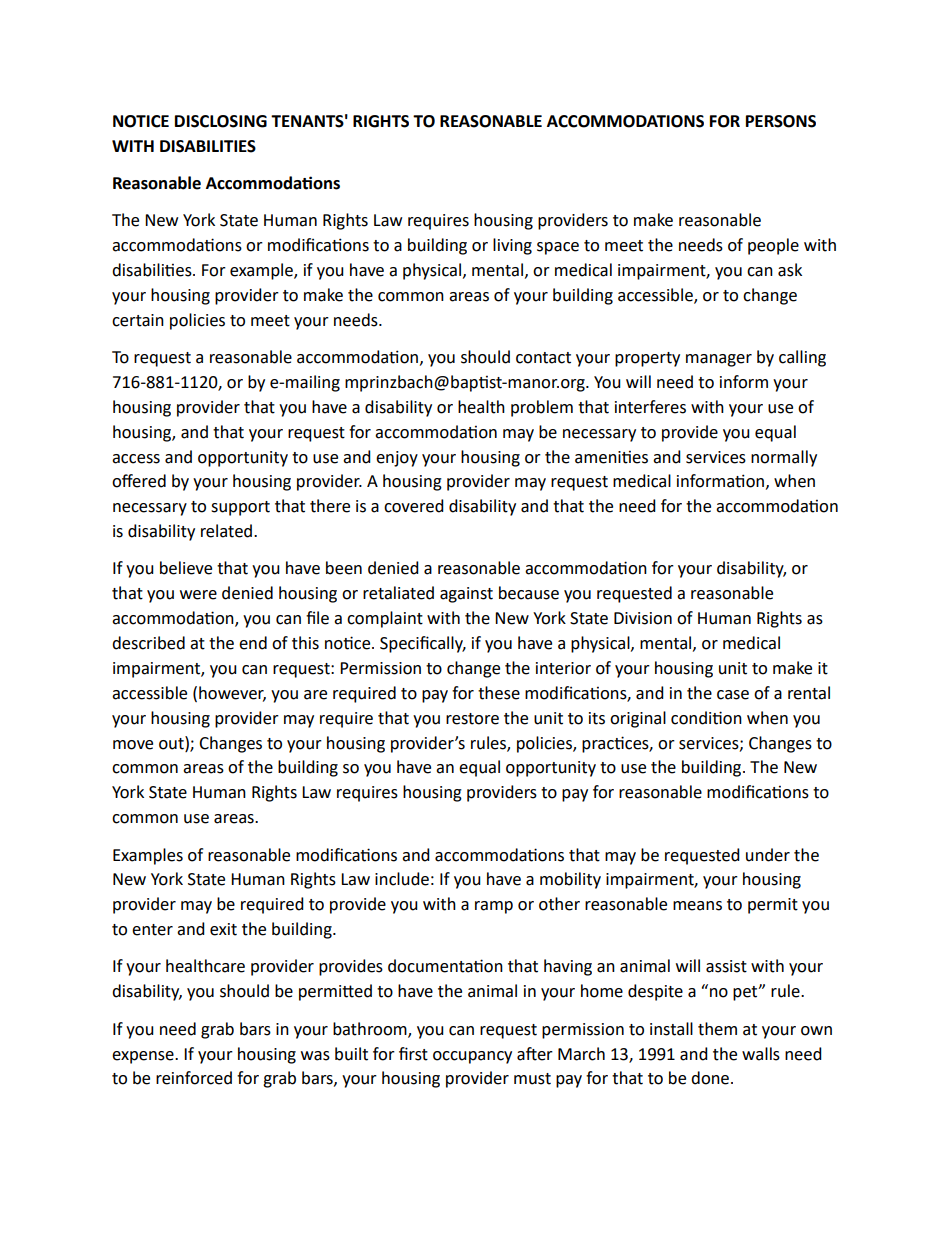 This page has width=952, height=1233. Describe the element at coordinates (781, 121) in the page. I see `PERSONS` at that location.
